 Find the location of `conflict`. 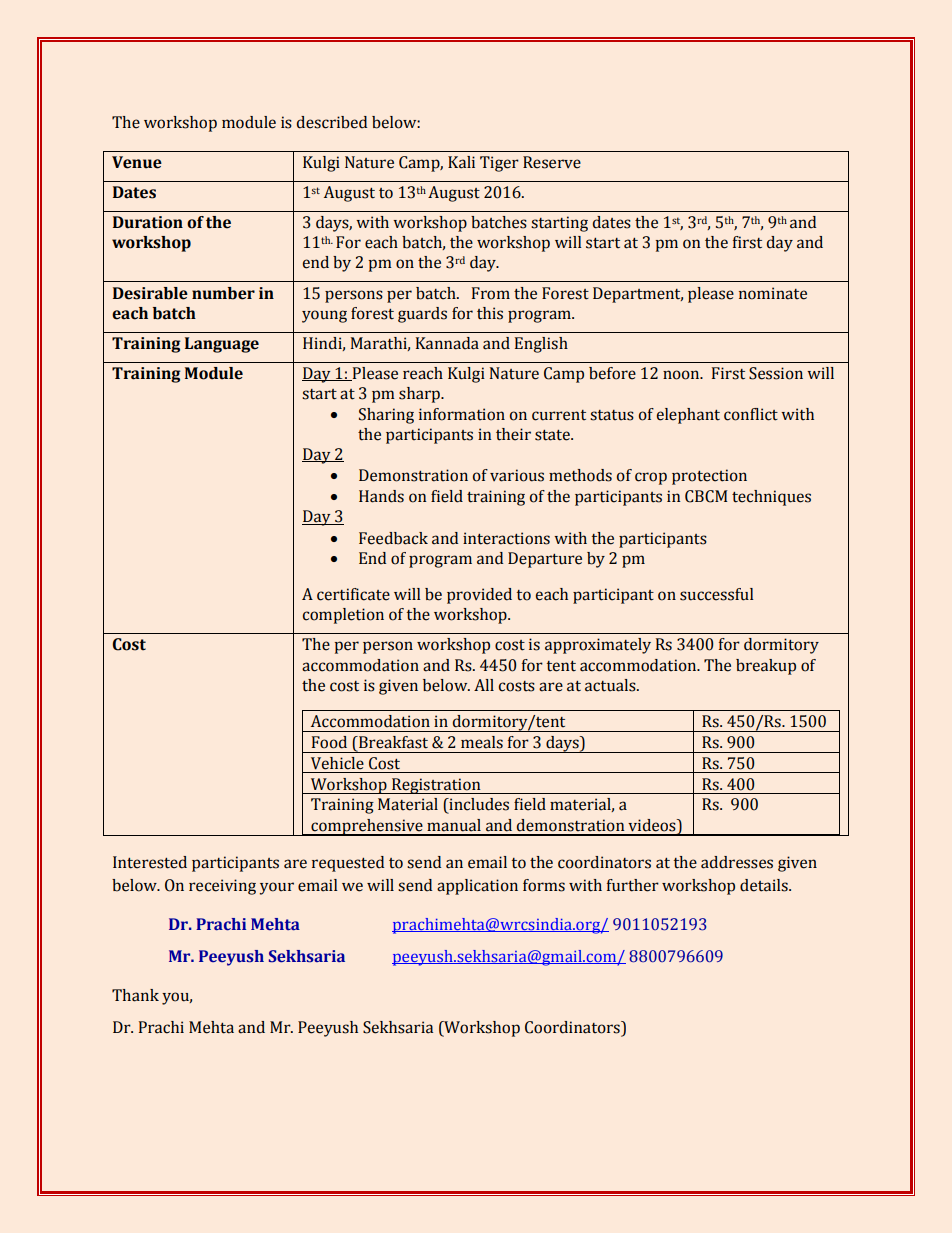

conflict is located at coordinates (751, 414).
